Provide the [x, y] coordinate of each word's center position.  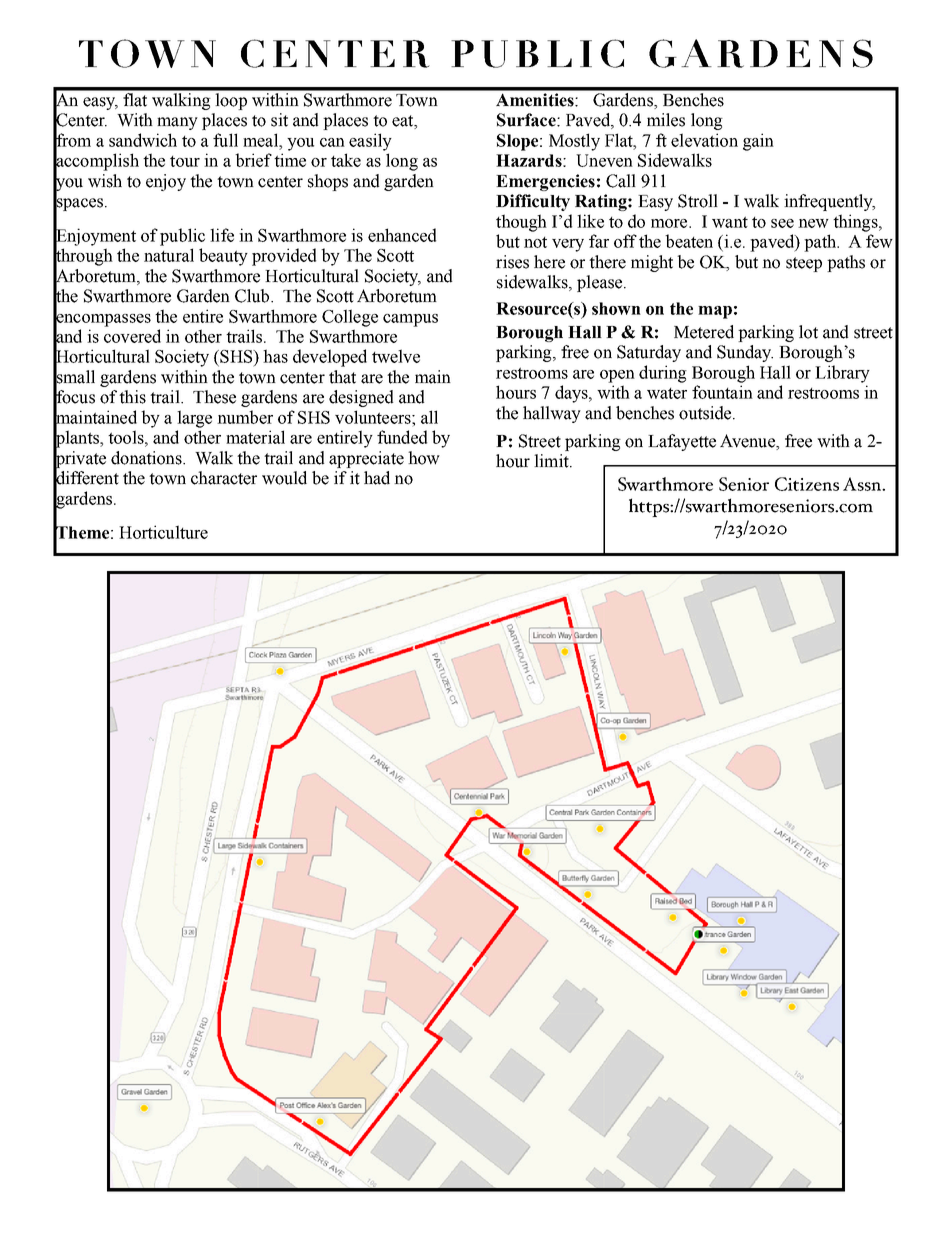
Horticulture [163, 532]
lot [808, 332]
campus [410, 320]
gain [758, 142]
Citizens [807, 484]
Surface [527, 120]
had [377, 478]
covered [132, 336]
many [177, 123]
